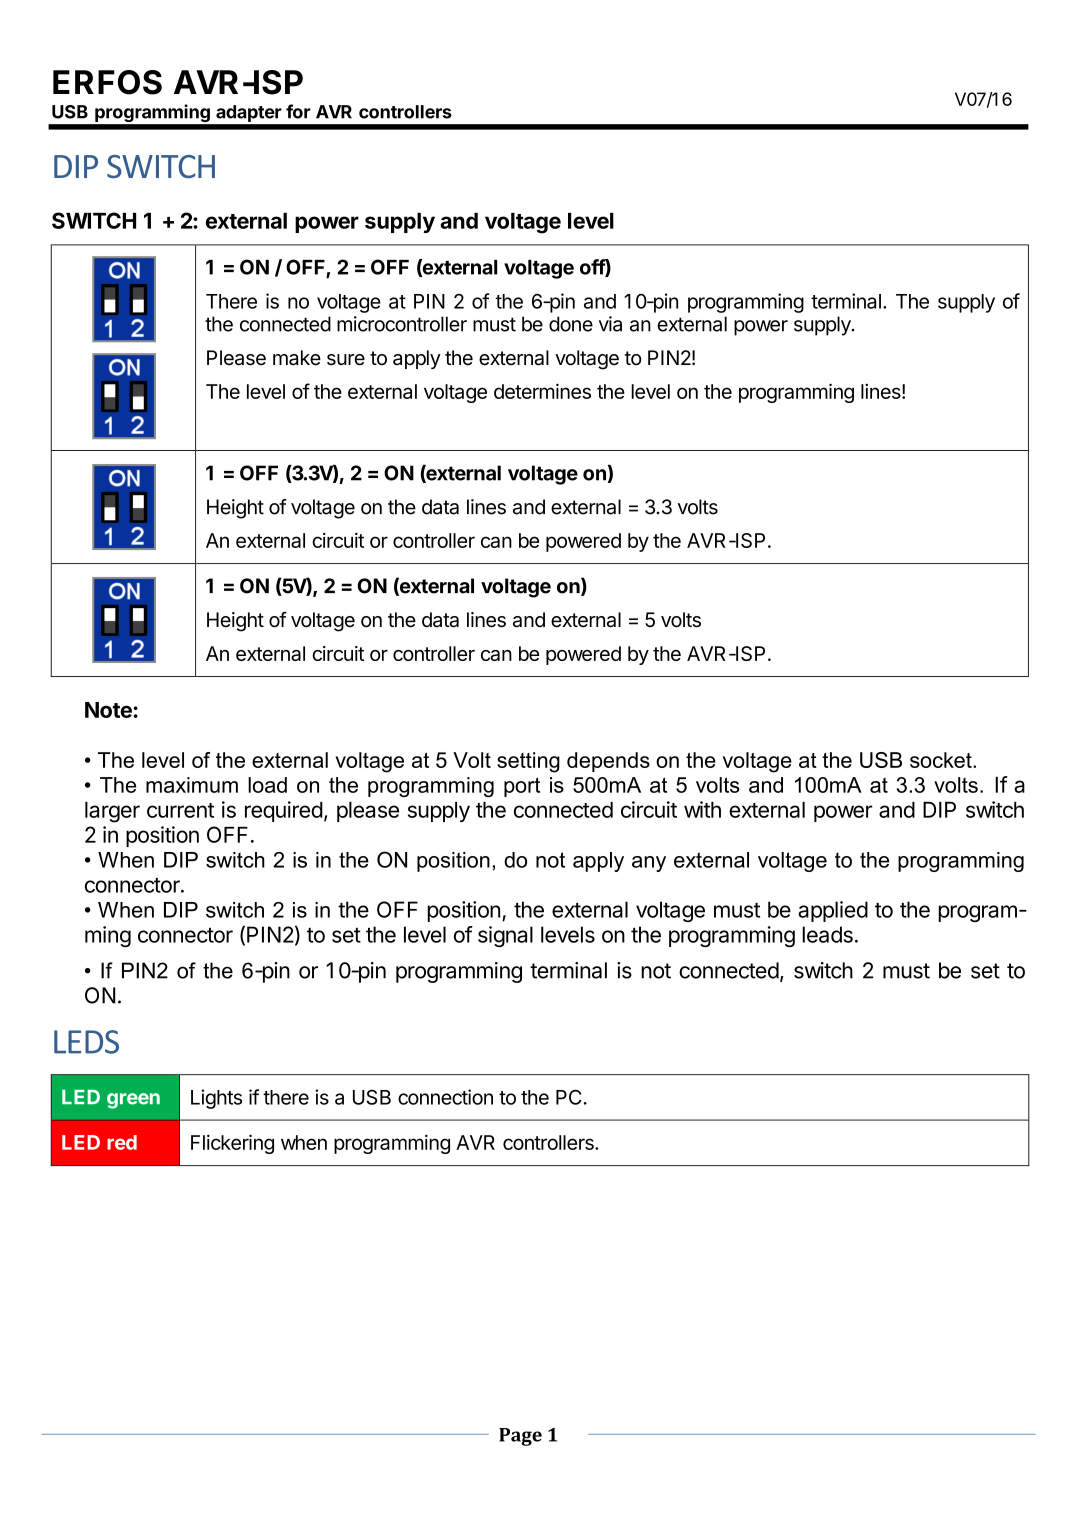 This image has height=1523, width=1077. What do you see at coordinates (610, 324) in the image?
I see `via` at bounding box center [610, 324].
